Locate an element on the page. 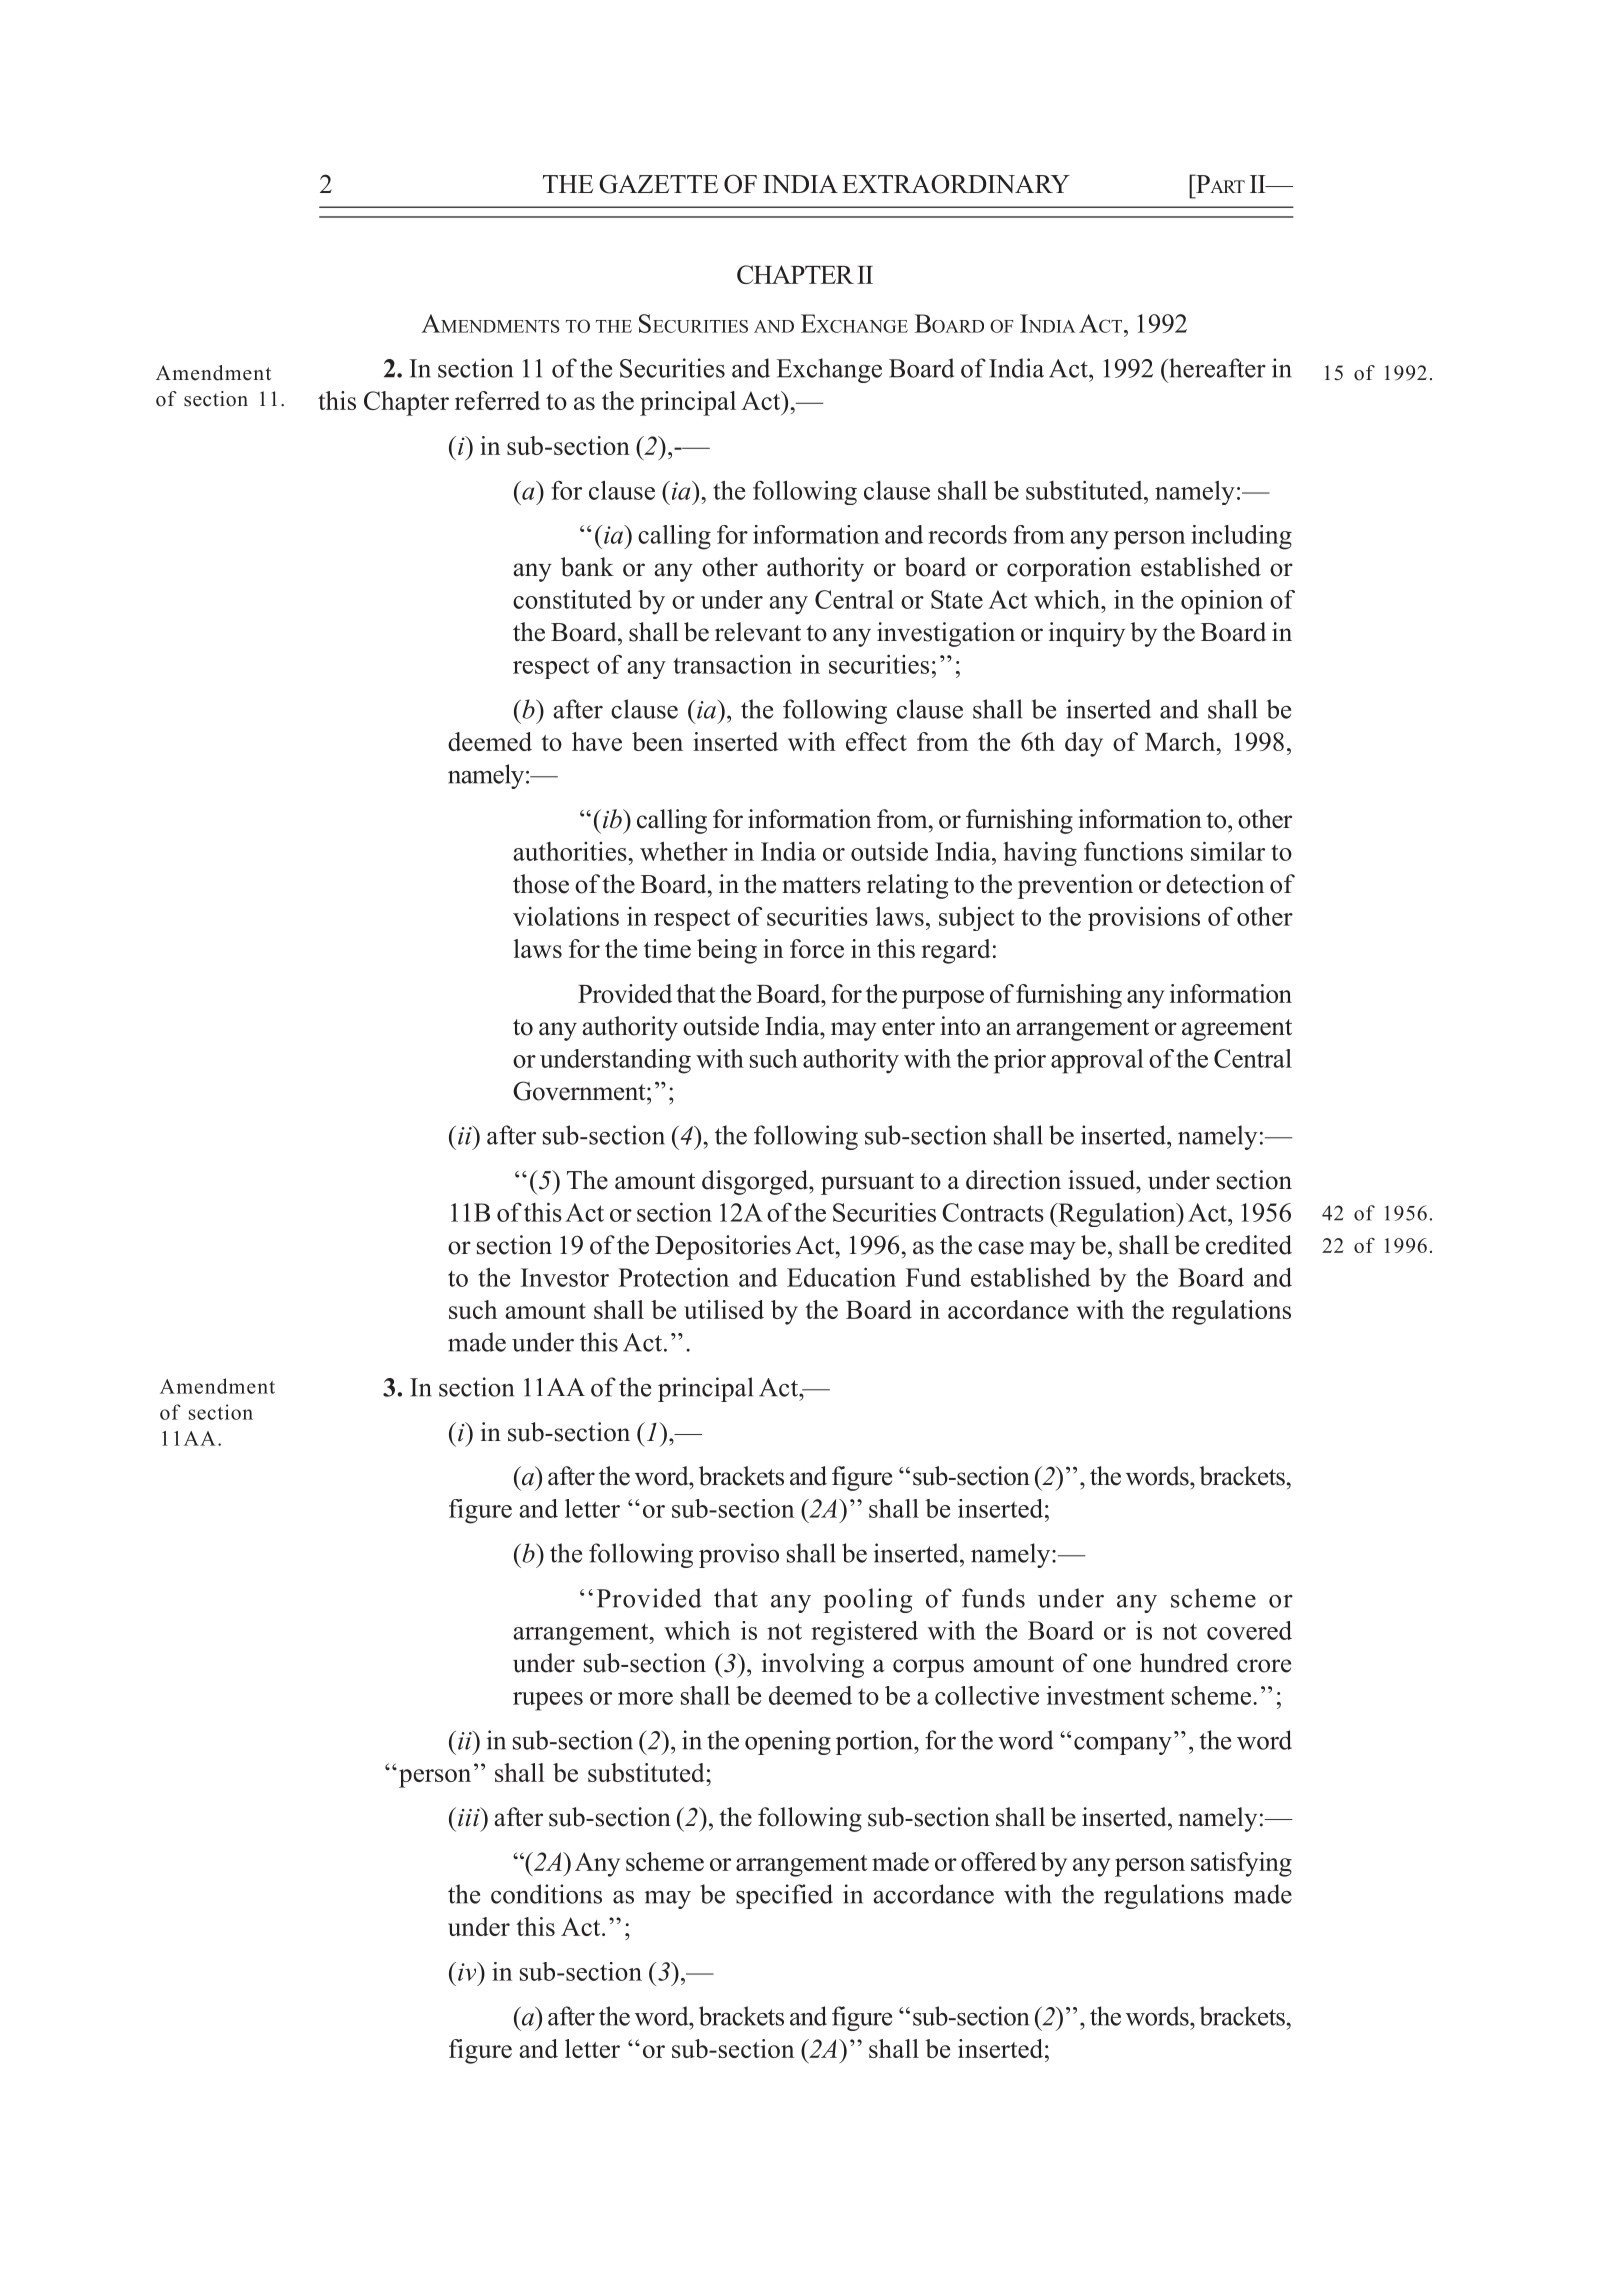  have is located at coordinates (597, 741).
